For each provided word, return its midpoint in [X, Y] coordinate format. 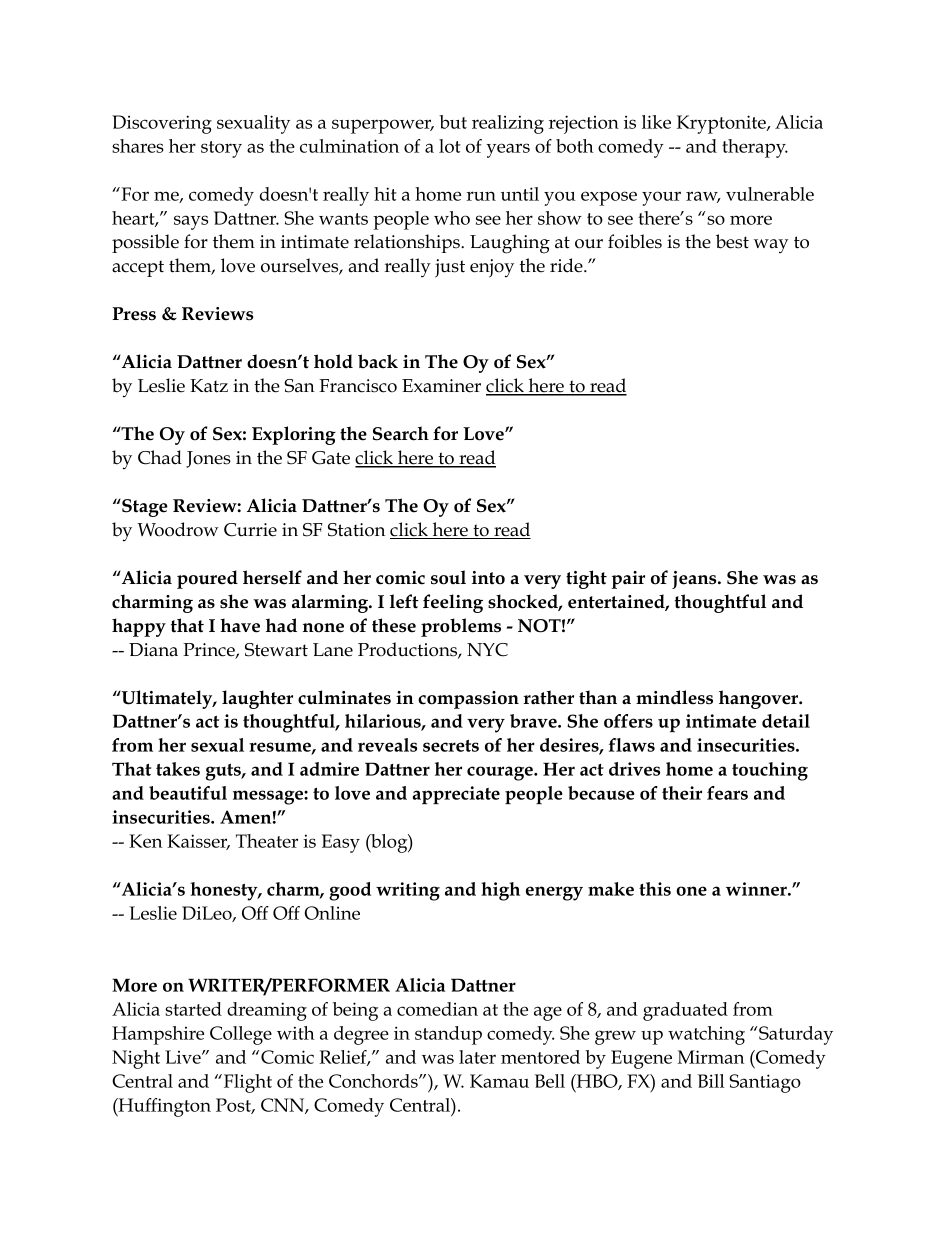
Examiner [441, 386]
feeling [453, 603]
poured [207, 579]
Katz [209, 386]
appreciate [456, 795]
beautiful [188, 793]
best [732, 241]
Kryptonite [722, 124]
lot [450, 146]
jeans [695, 580]
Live [184, 1057]
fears [727, 793]
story [221, 149]
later [477, 1057]
